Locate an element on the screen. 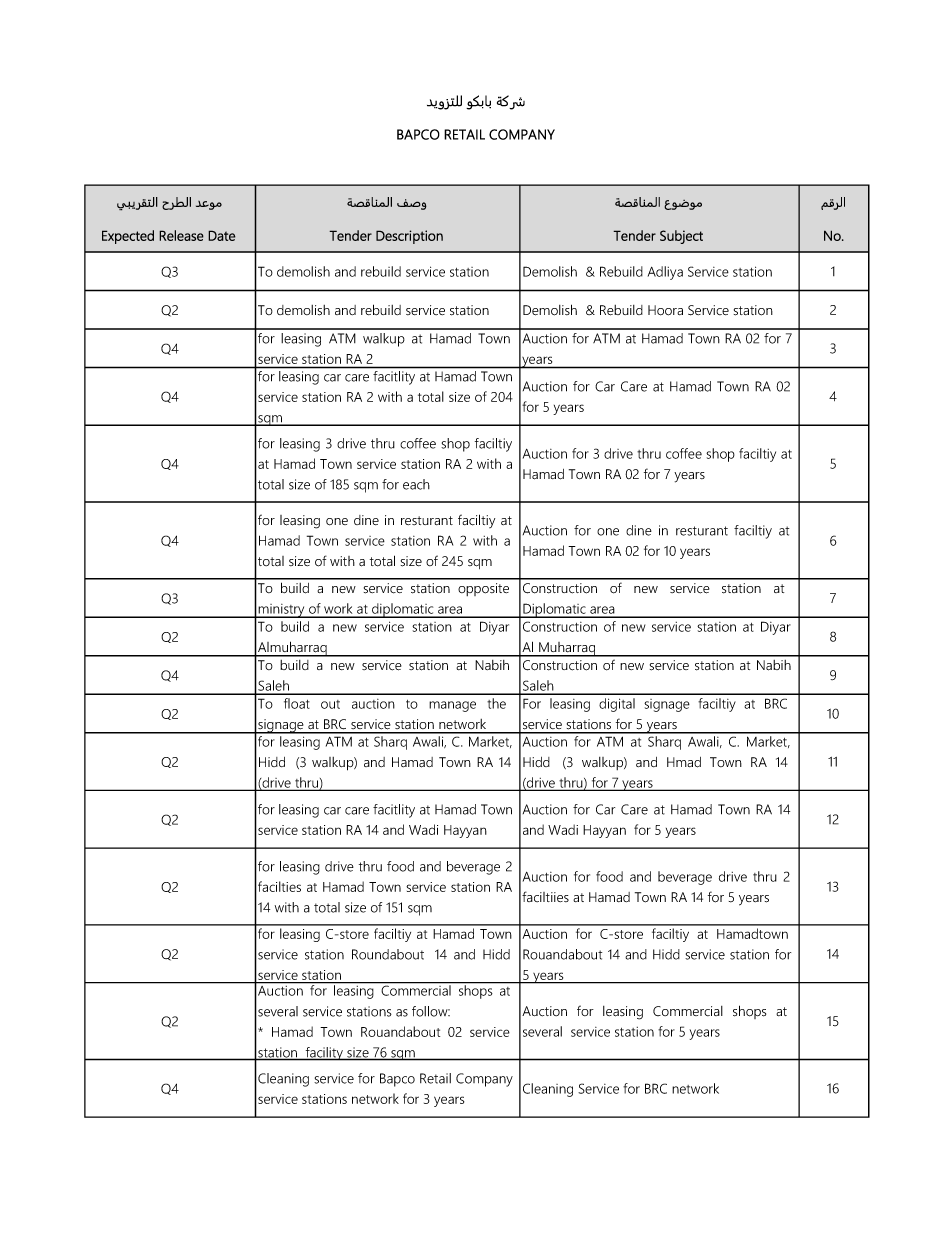 The height and width of the screenshot is (1233, 952). Description is located at coordinates (409, 237).
